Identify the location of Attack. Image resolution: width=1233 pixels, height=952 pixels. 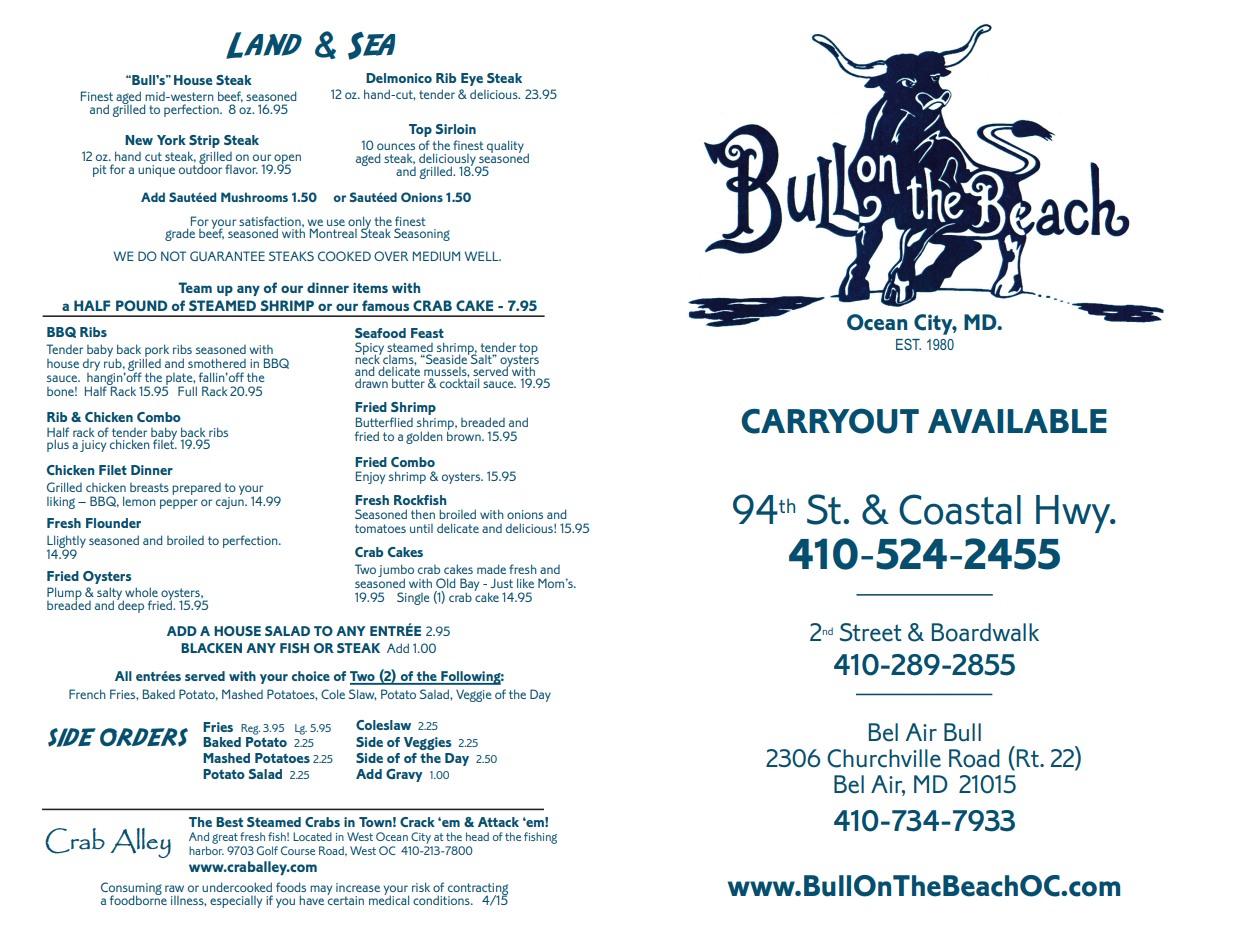
(498, 822).
